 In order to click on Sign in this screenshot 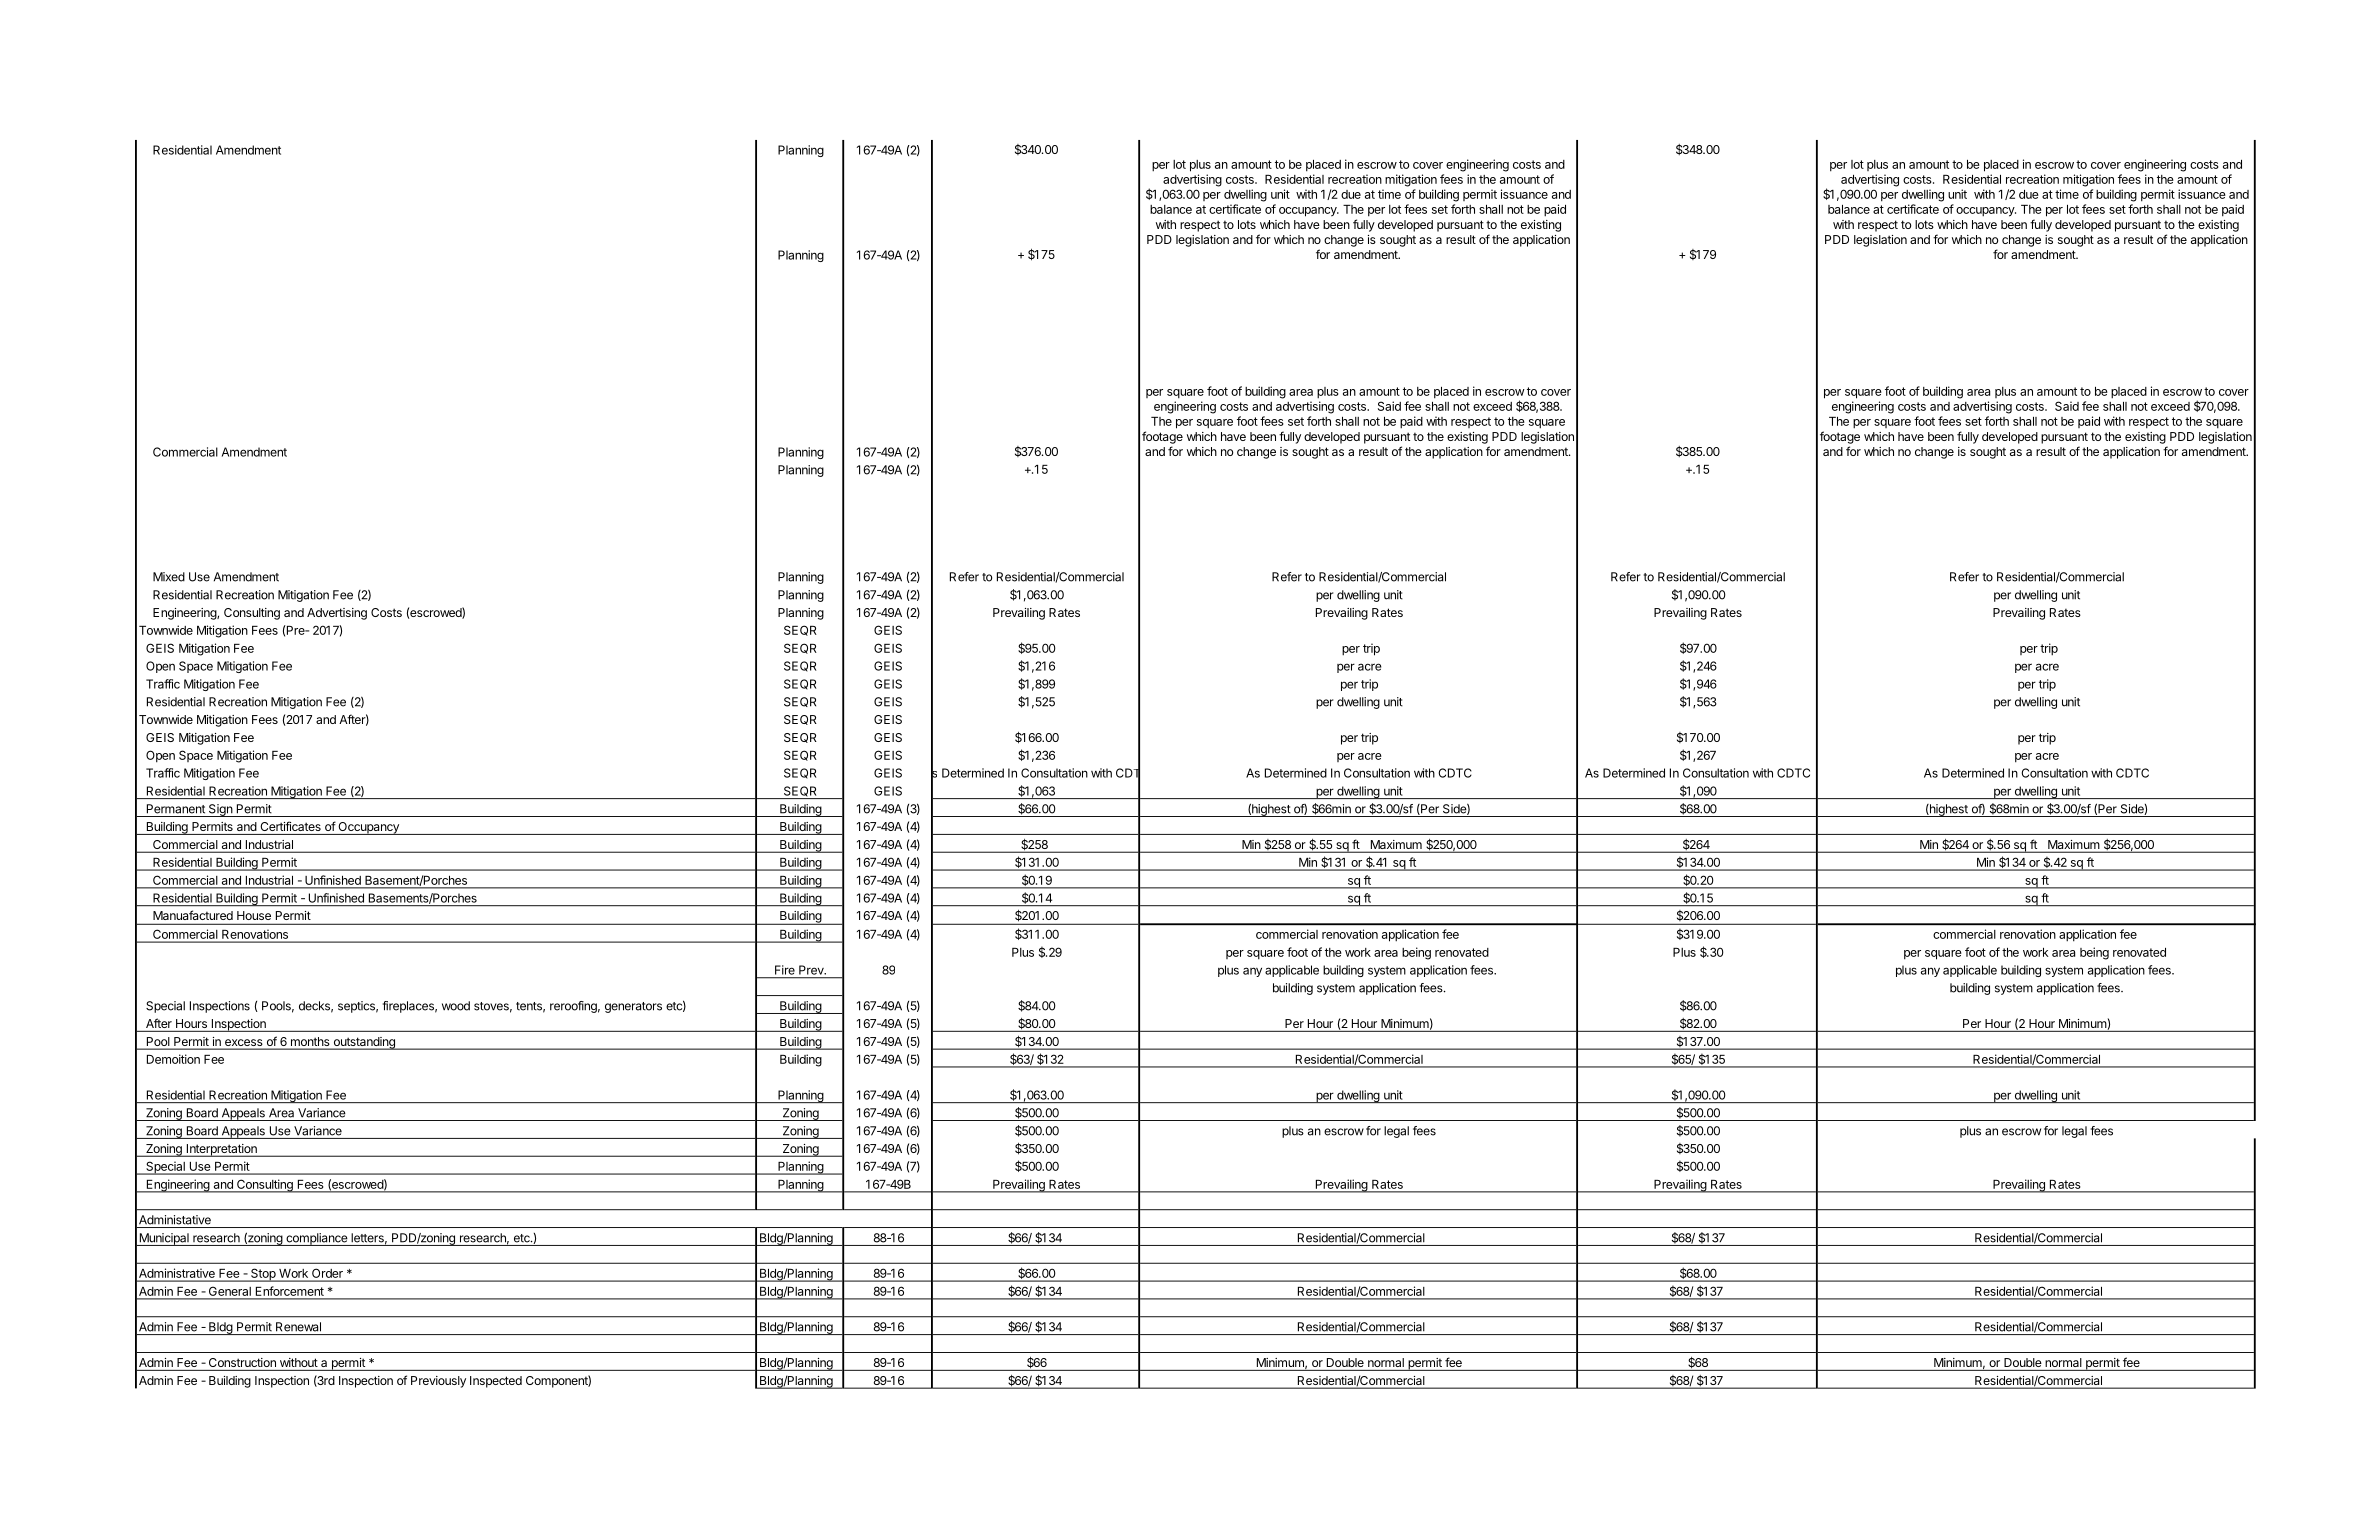, I will do `click(220, 810)`.
